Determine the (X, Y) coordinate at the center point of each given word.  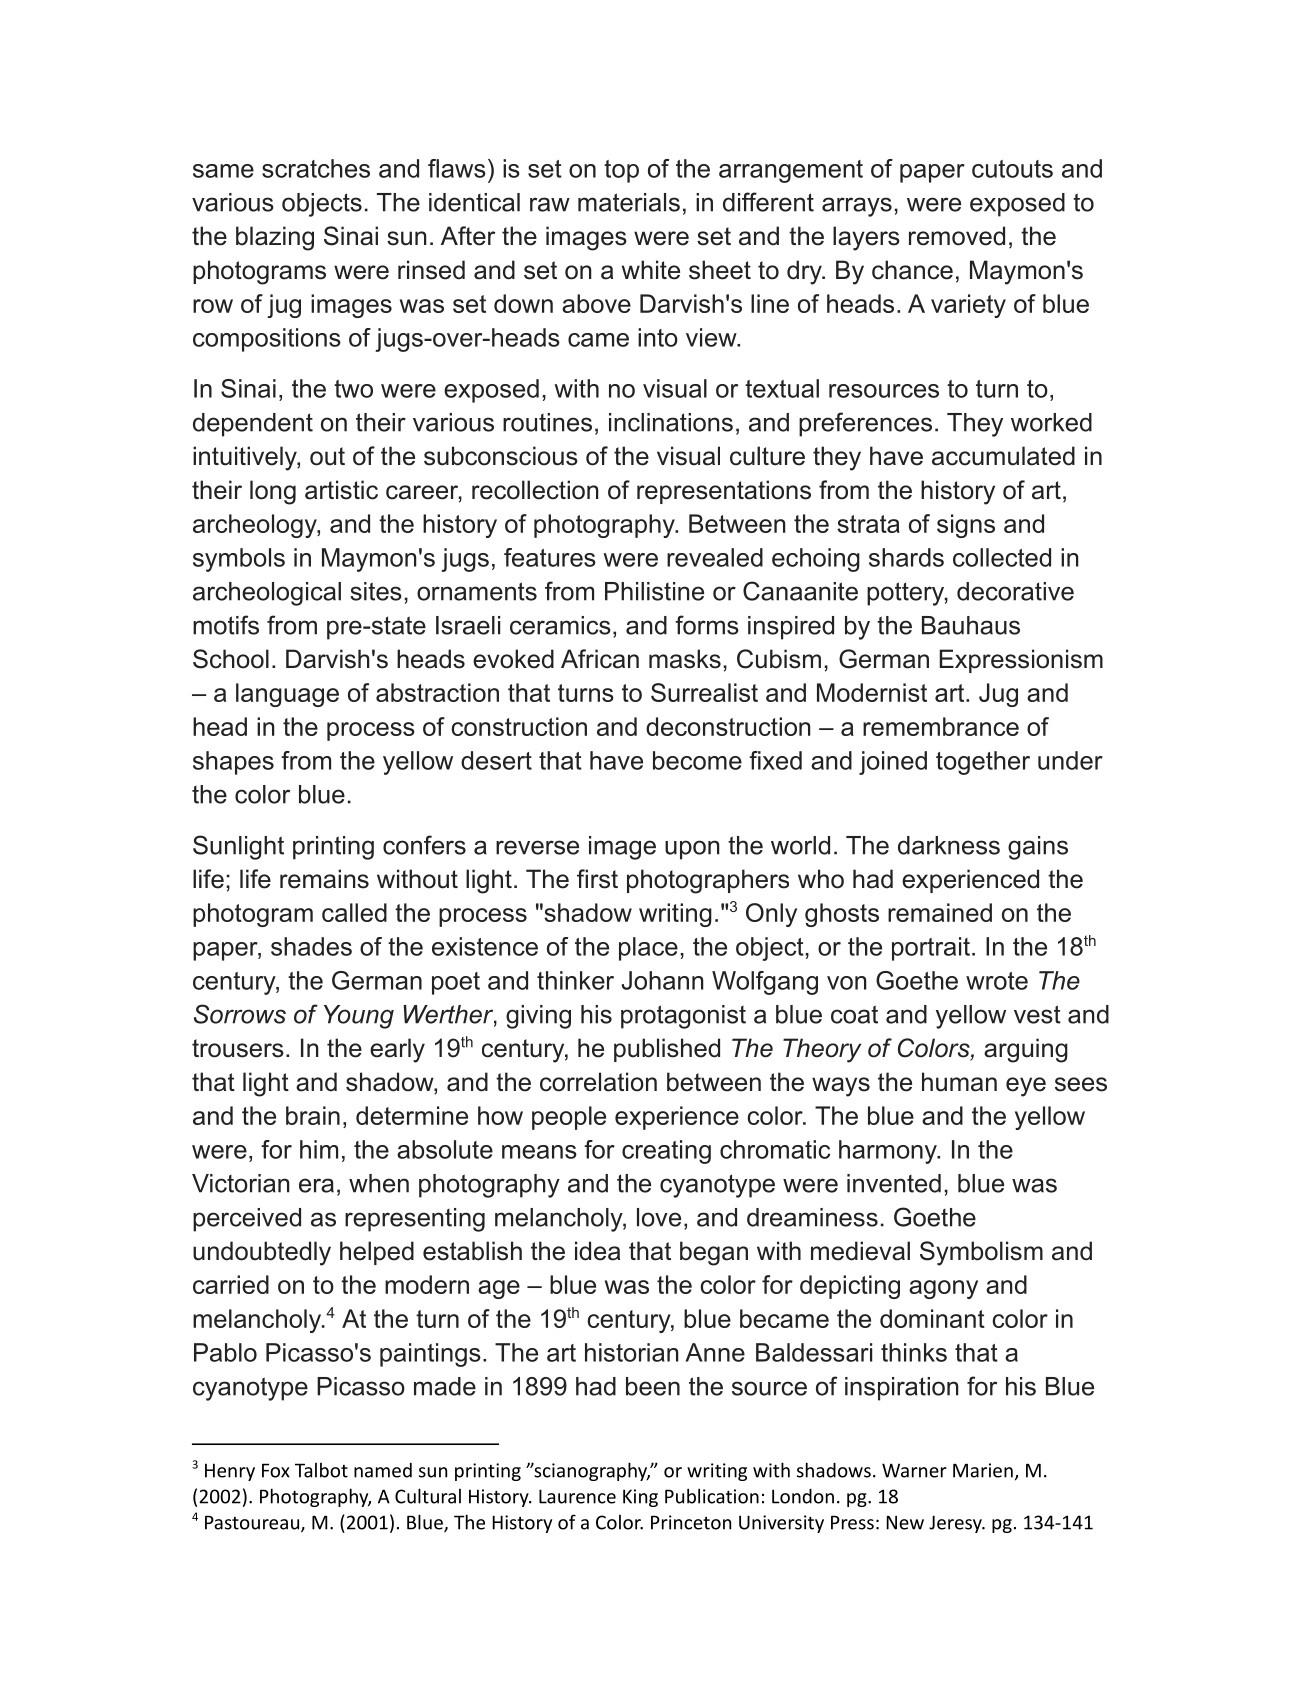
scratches (316, 168)
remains (324, 879)
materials (629, 202)
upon (692, 850)
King (640, 1498)
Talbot (321, 1470)
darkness (949, 845)
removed (957, 236)
